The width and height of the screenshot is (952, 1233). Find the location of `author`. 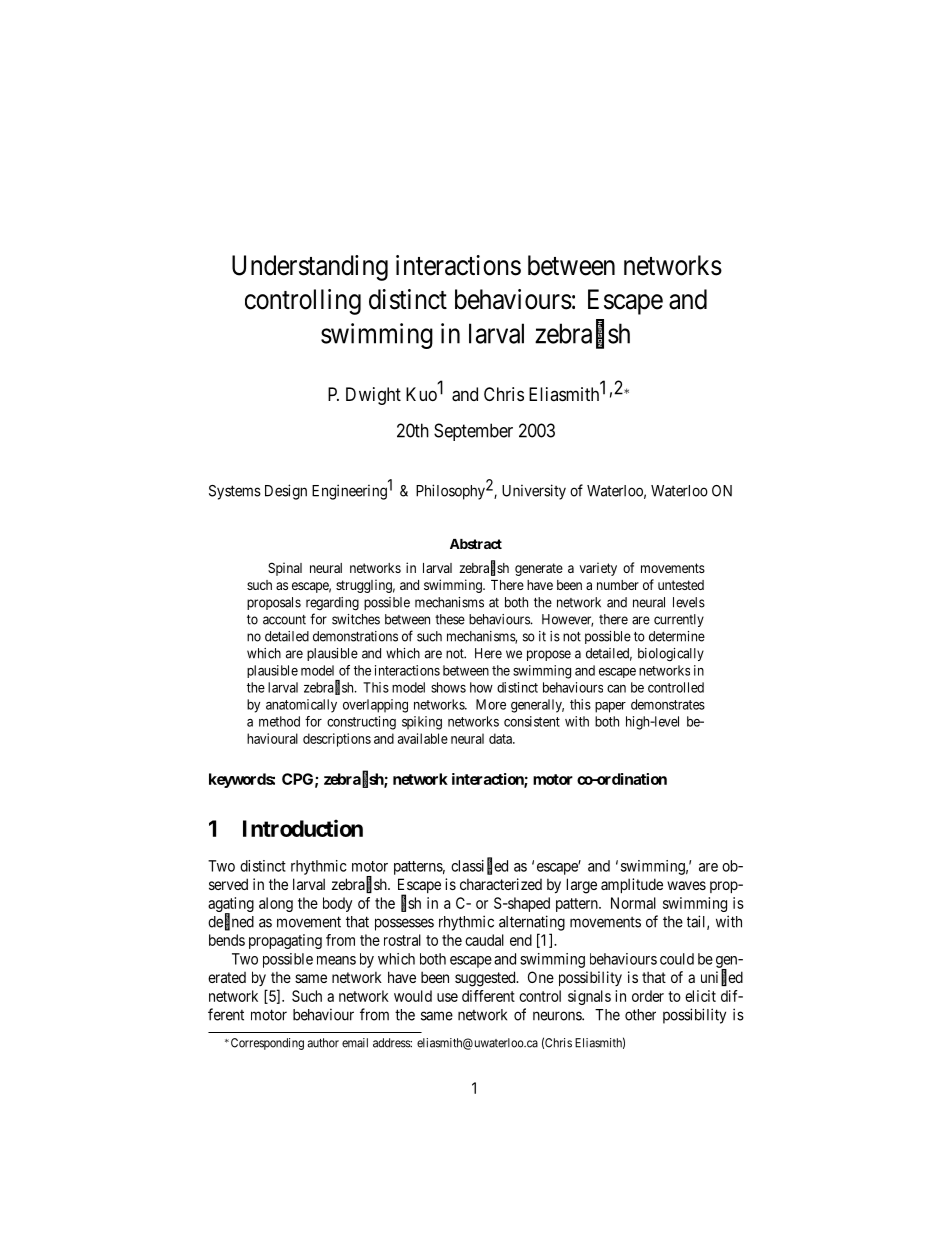

author is located at coordinates (323, 1043).
